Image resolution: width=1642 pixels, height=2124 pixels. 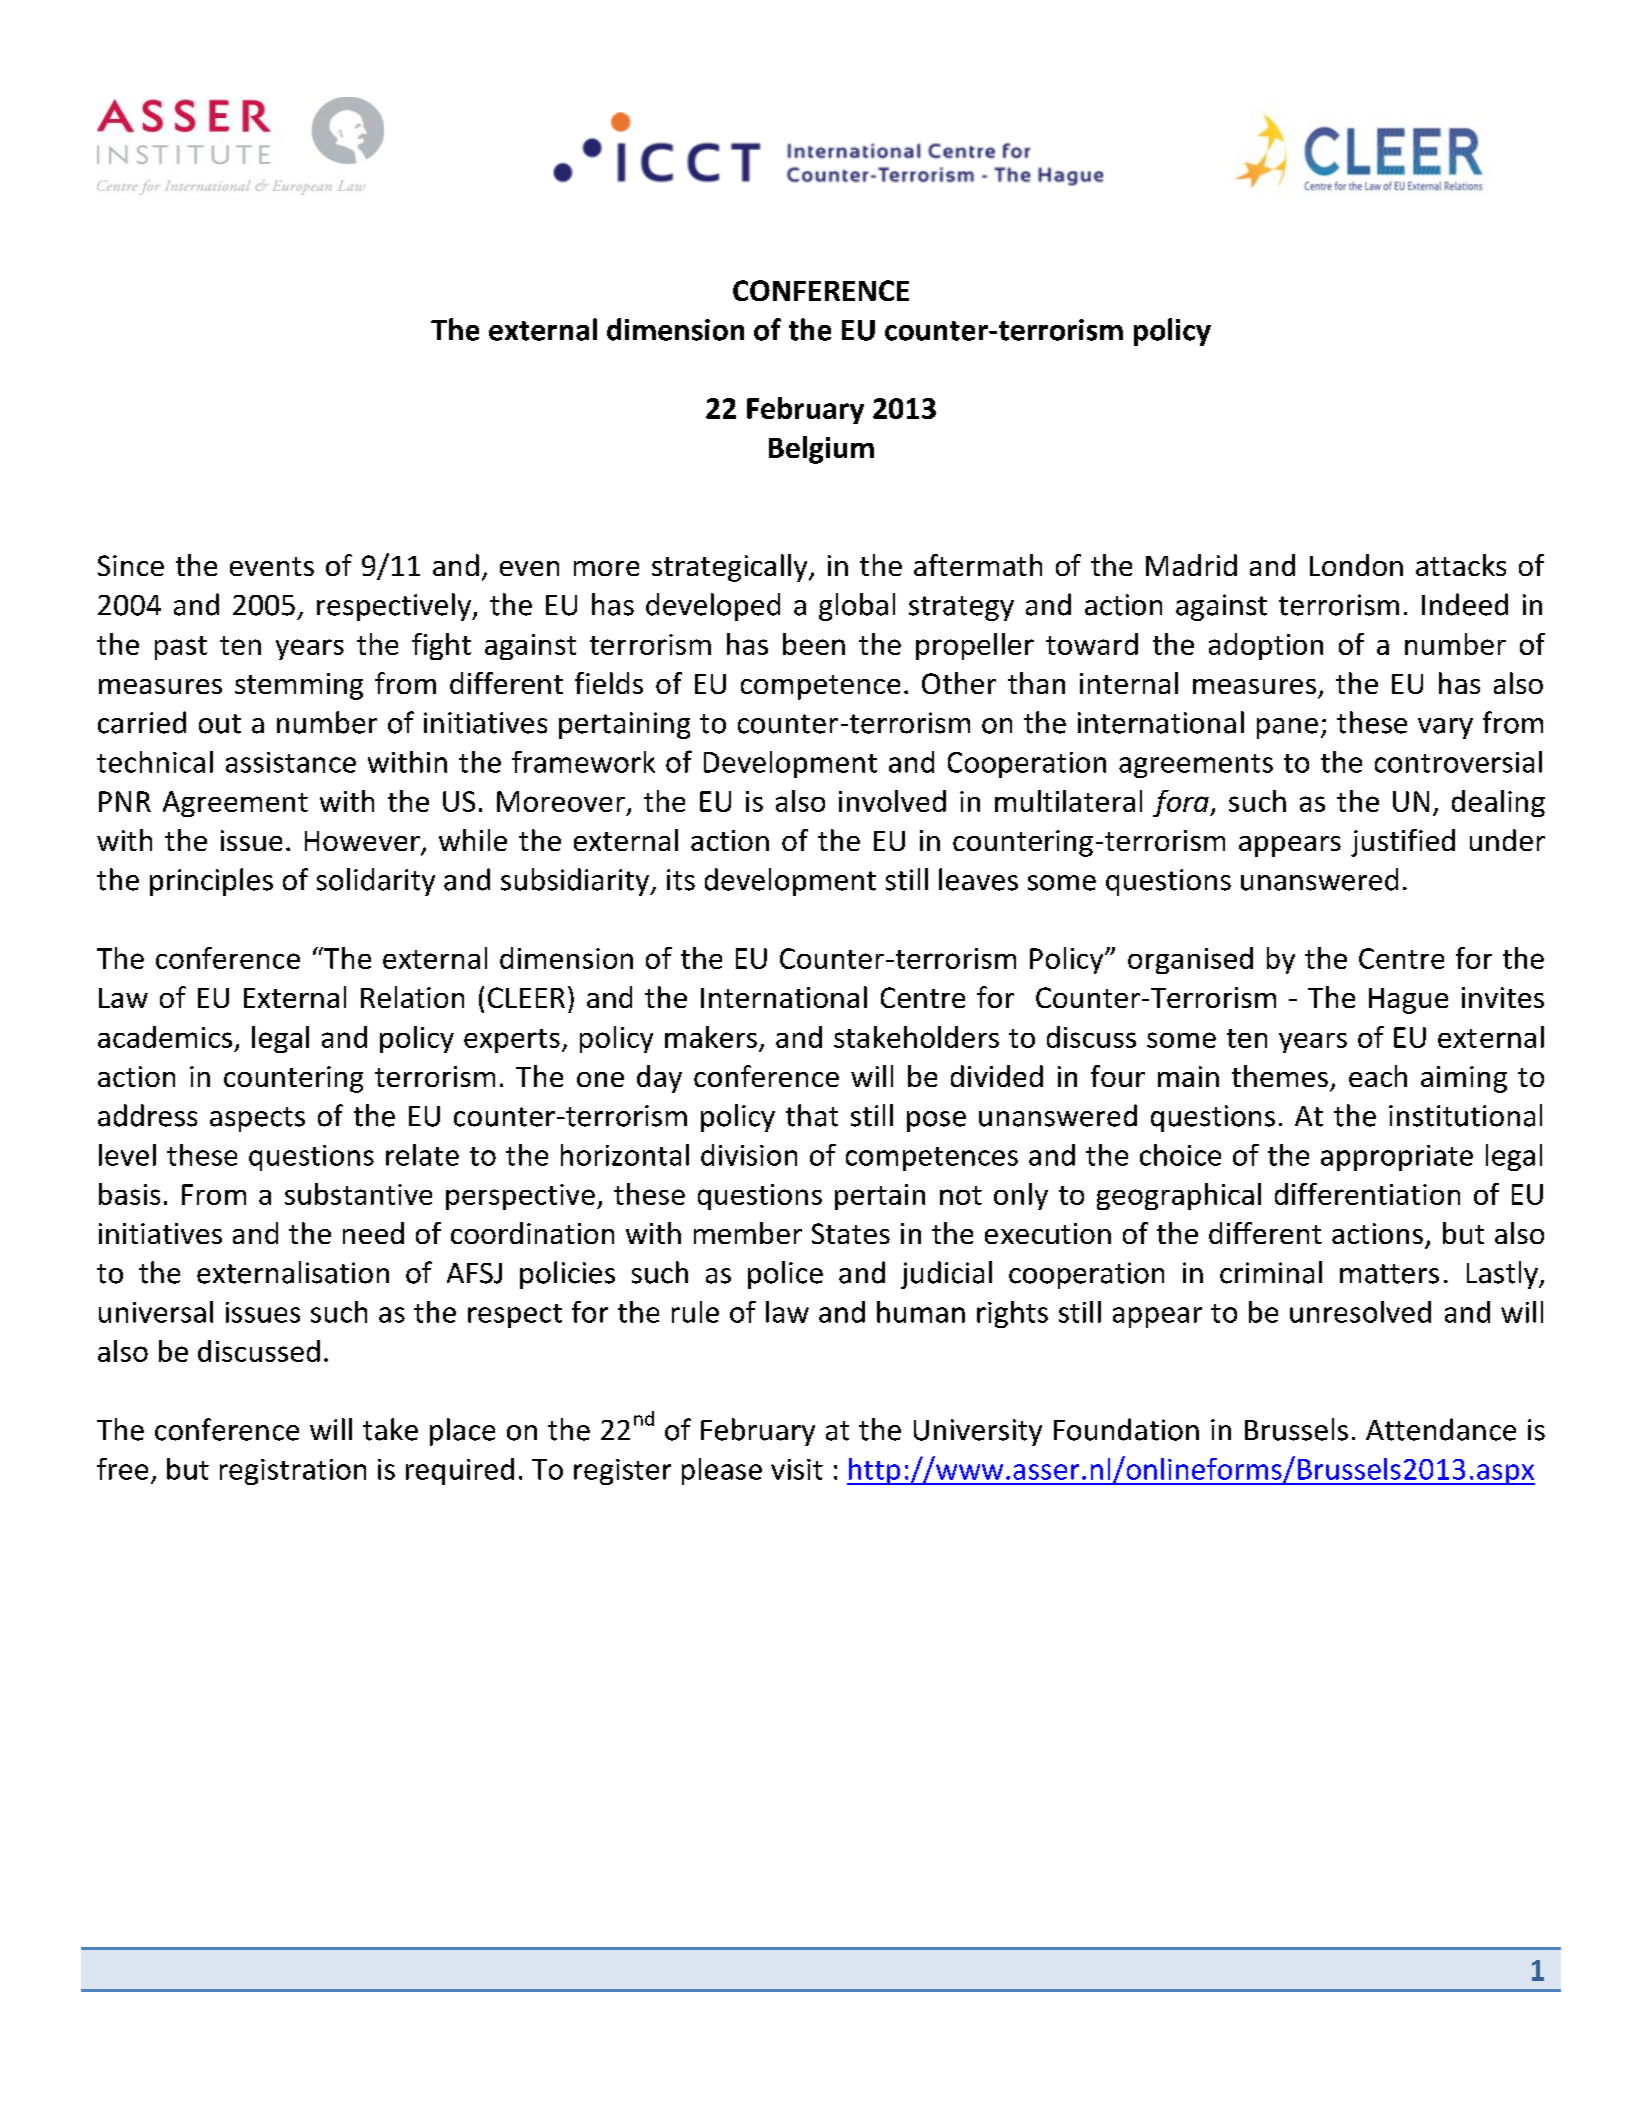 What do you see at coordinates (821, 450) in the image?
I see `Belgium` at bounding box center [821, 450].
